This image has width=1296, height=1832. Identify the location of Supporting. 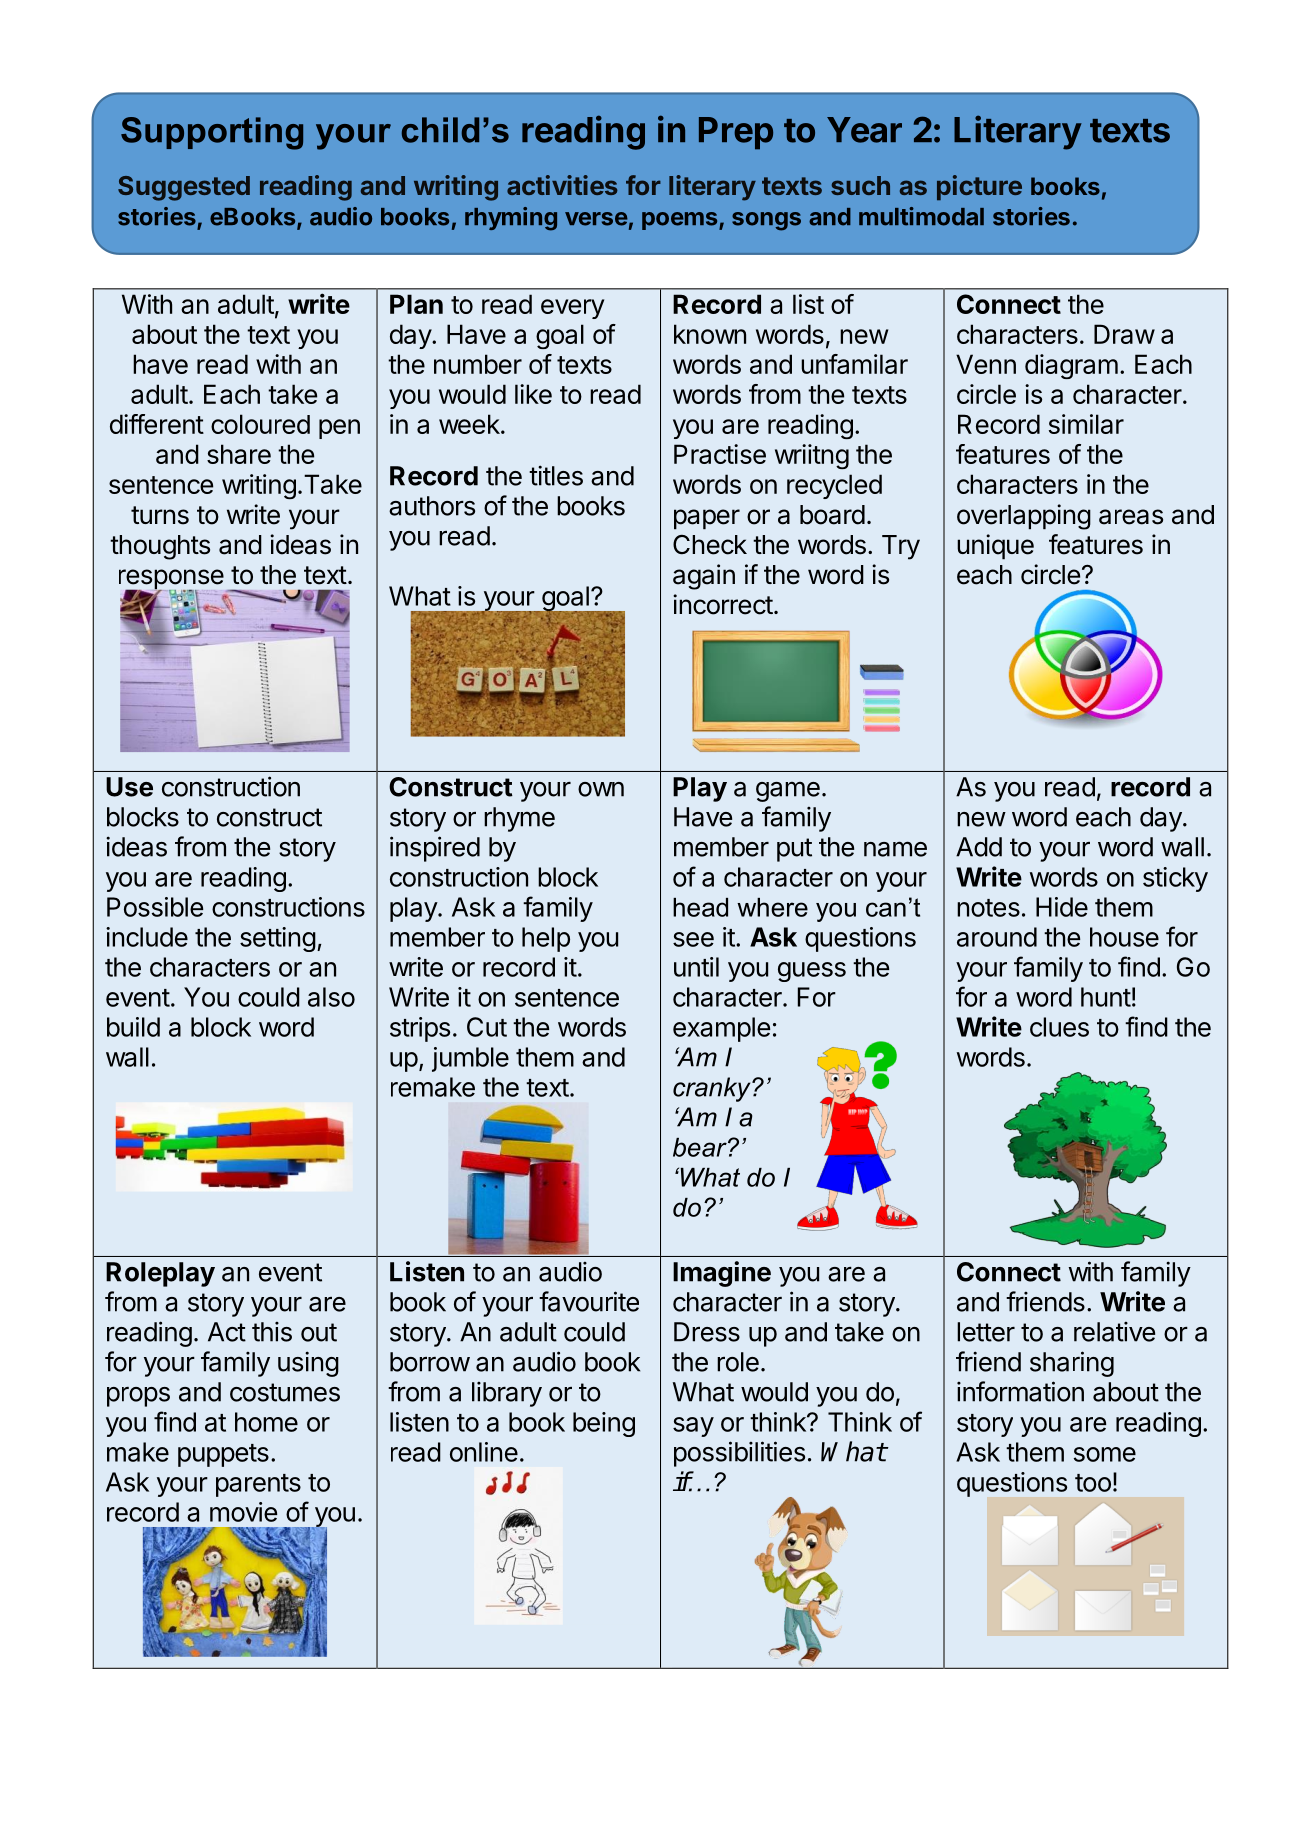
(212, 133).
